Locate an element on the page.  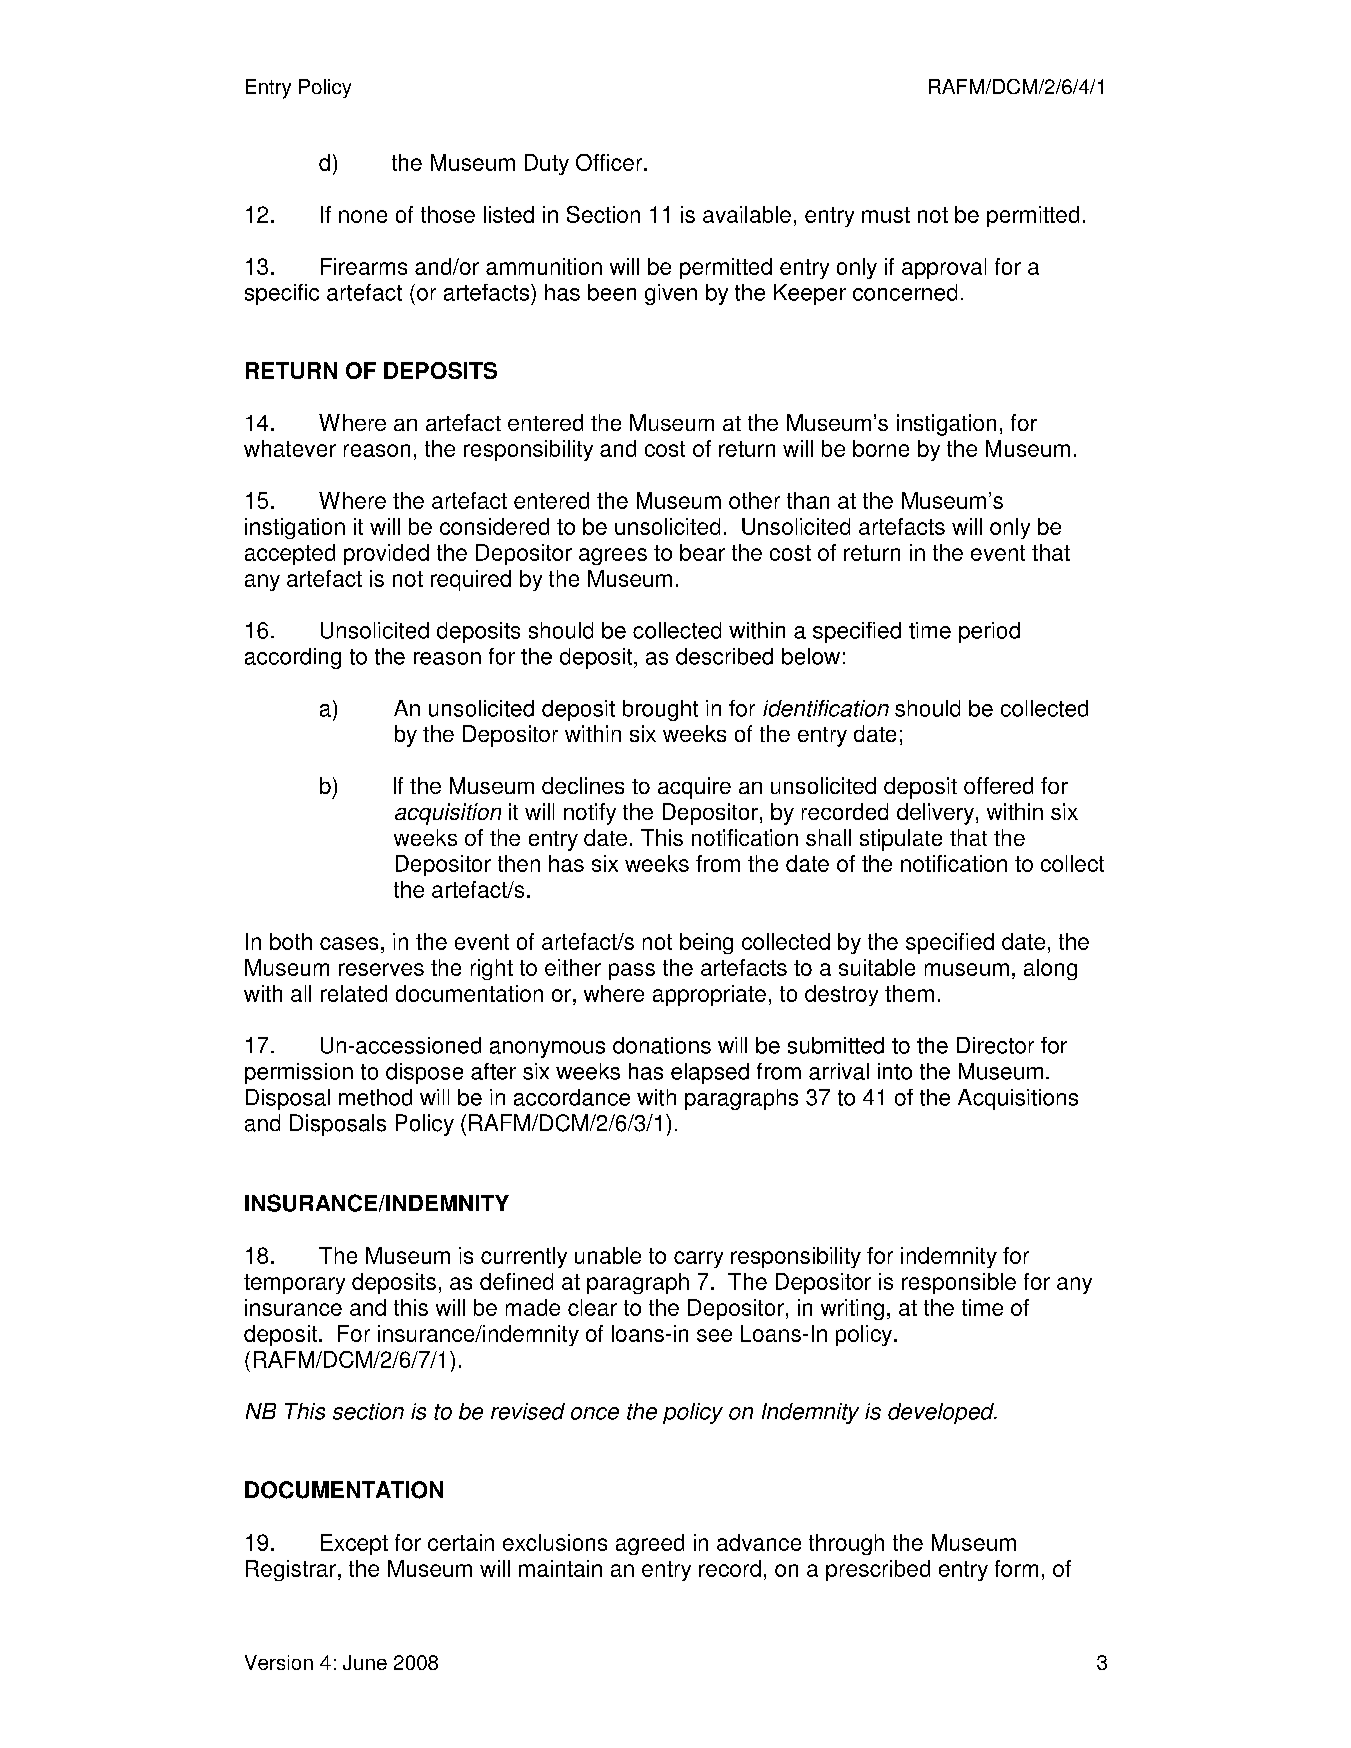
none is located at coordinates (363, 216).
